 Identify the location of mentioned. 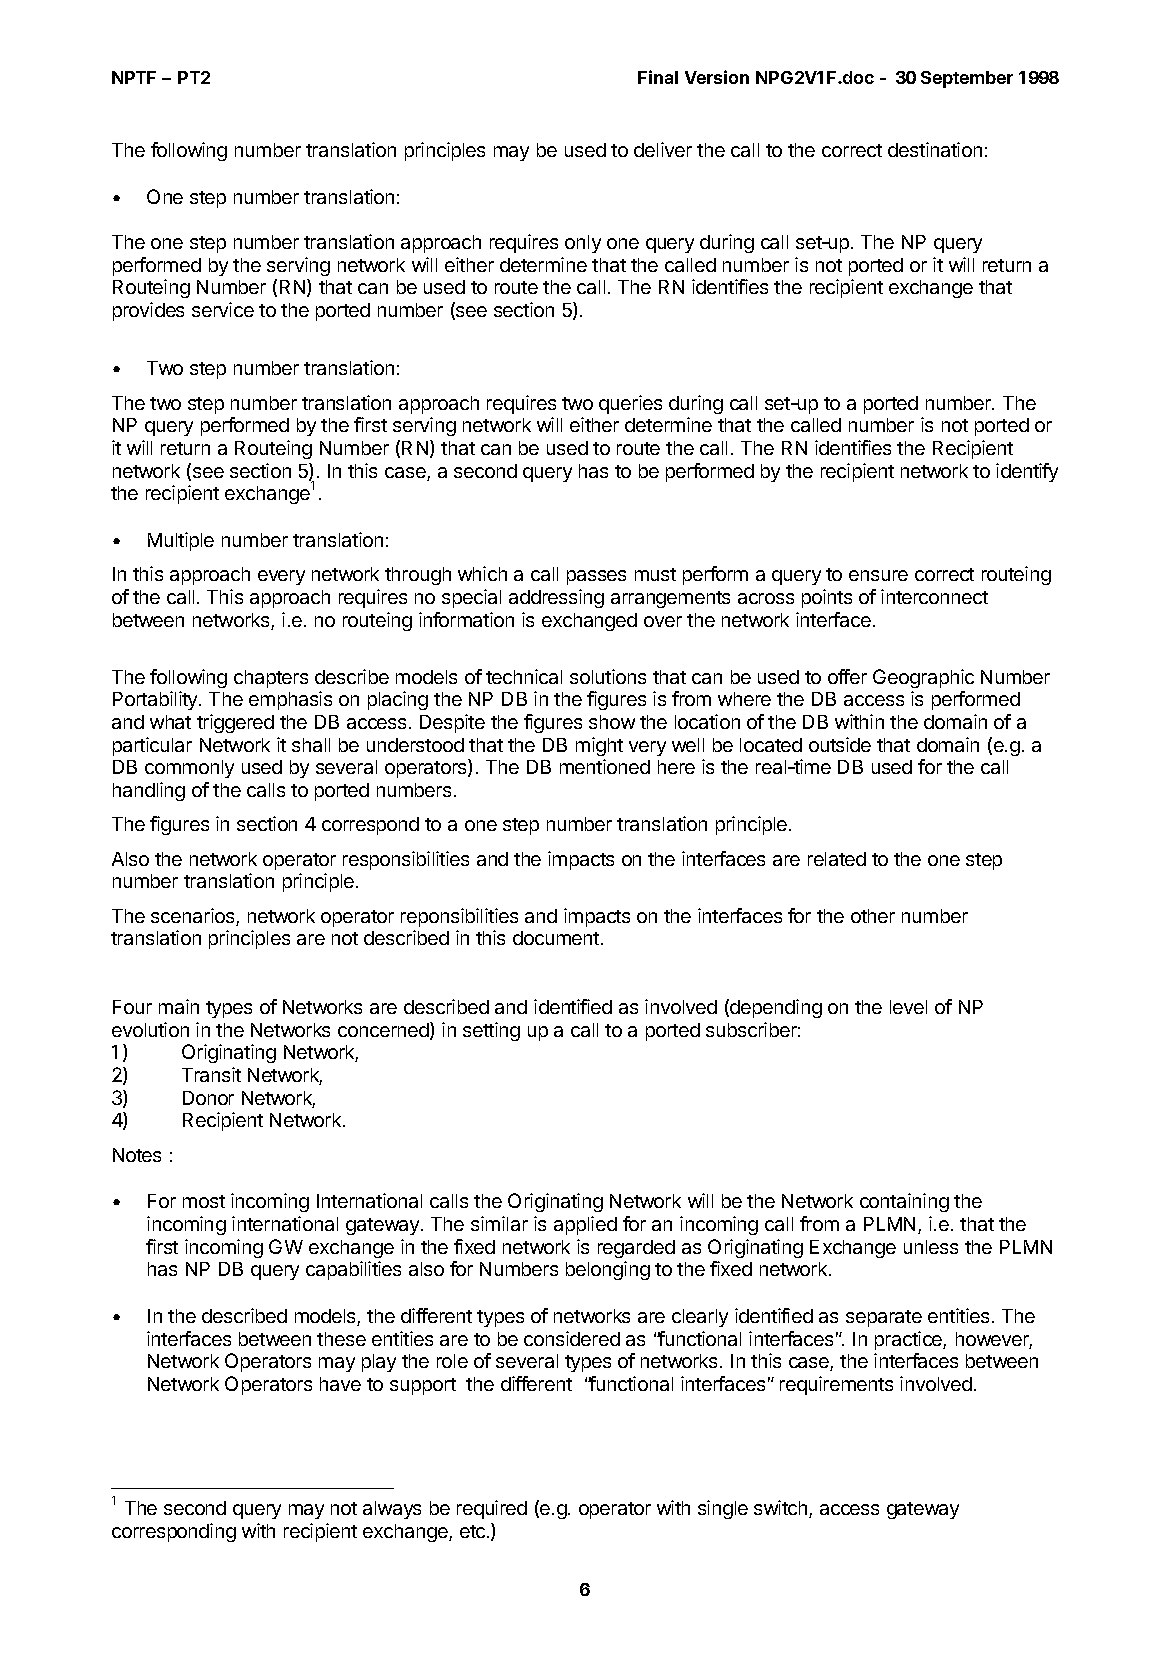
(605, 766).
